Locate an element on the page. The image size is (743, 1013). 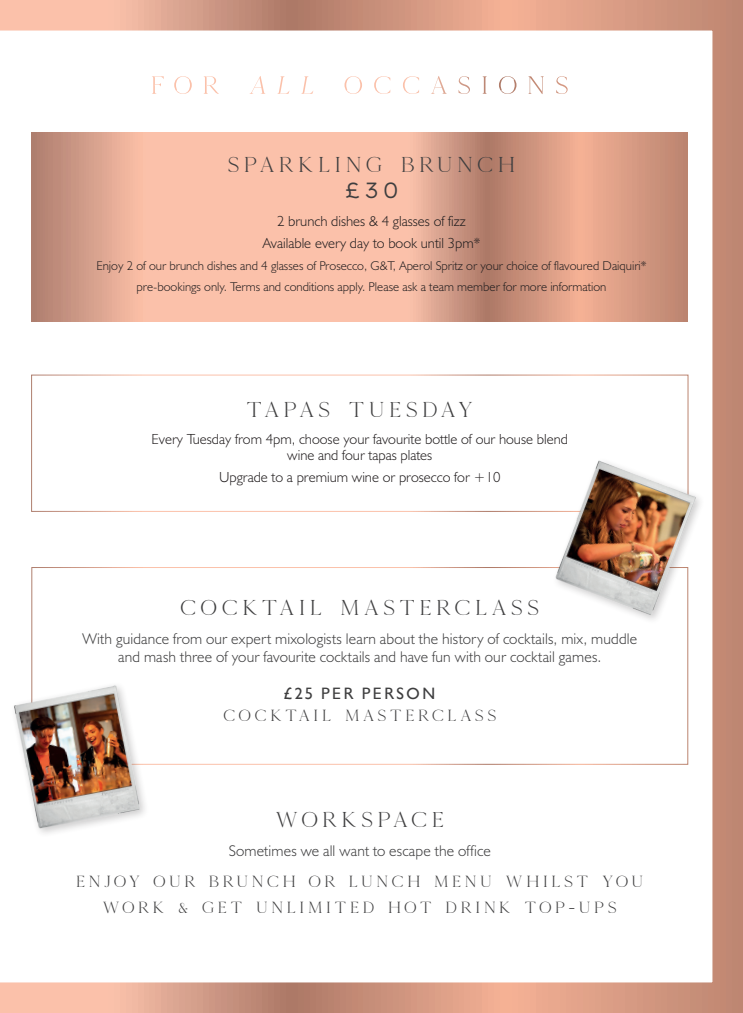
games is located at coordinates (579, 660).
